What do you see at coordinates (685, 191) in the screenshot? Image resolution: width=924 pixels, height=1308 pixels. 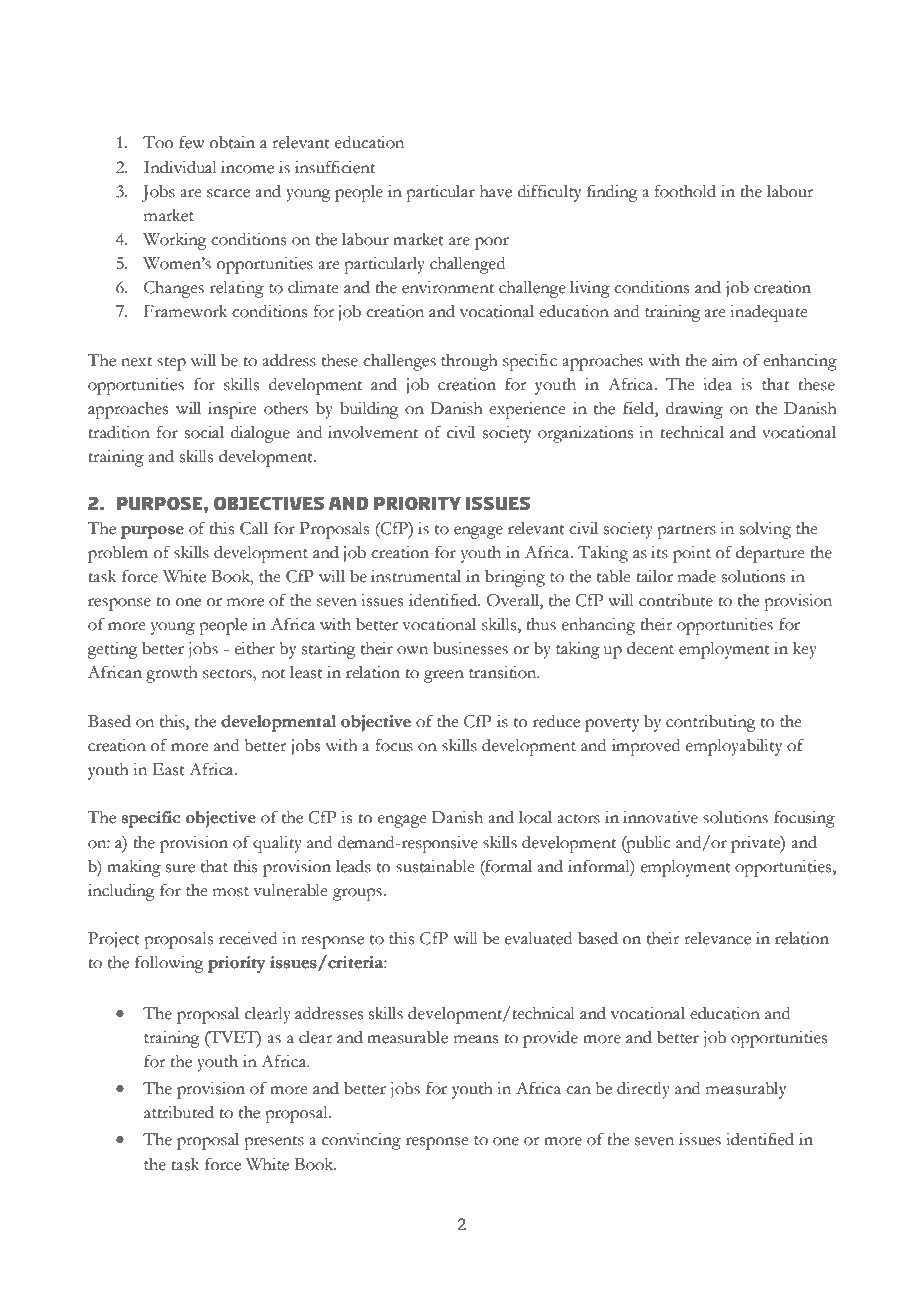 I see `foothold` at bounding box center [685, 191].
